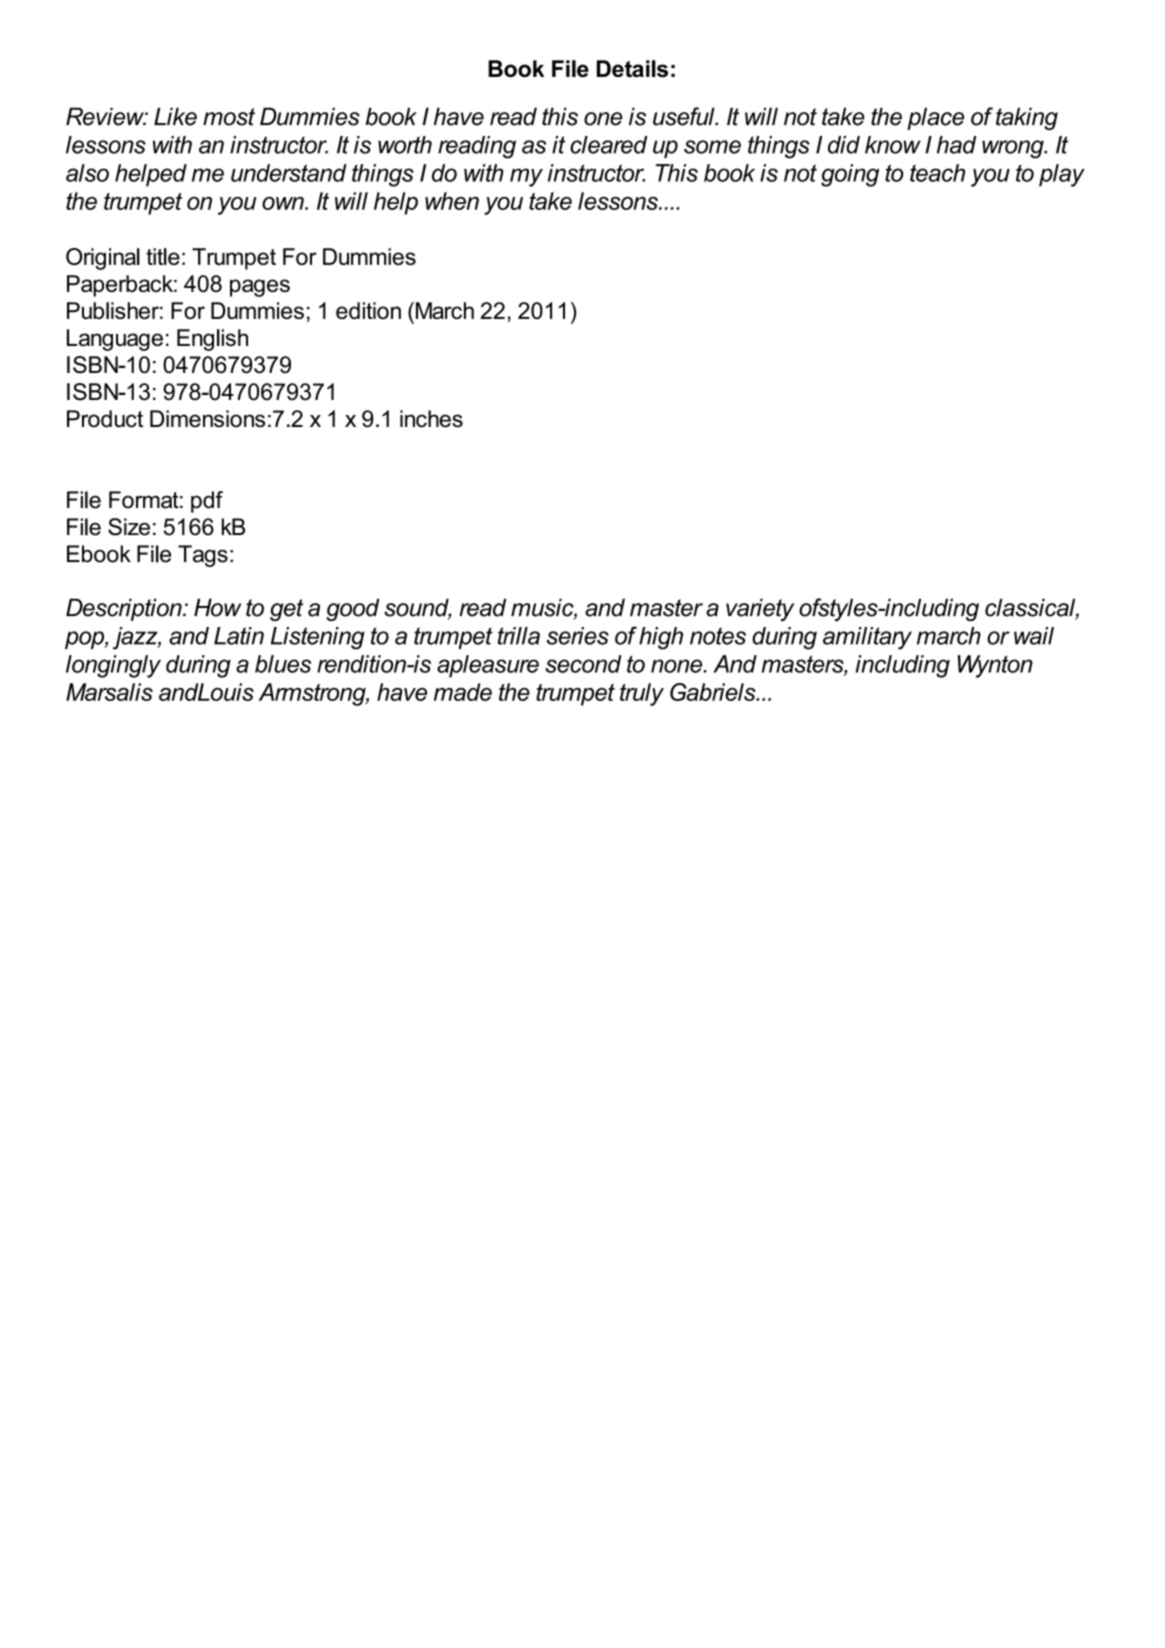 The height and width of the screenshot is (1648, 1165). Describe the element at coordinates (207, 502) in the screenshot. I see `pdf` at that location.
